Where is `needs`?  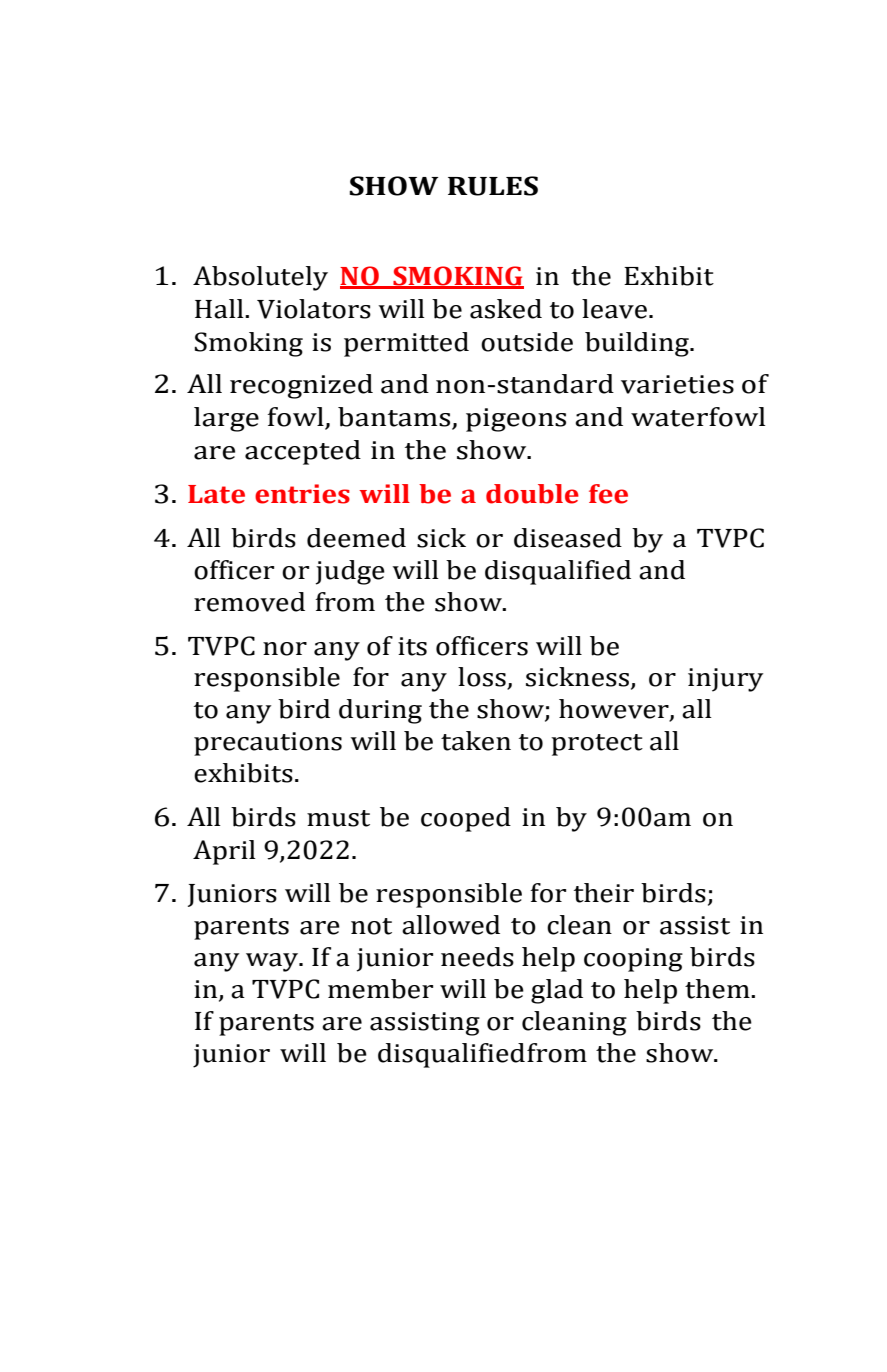
needs is located at coordinates (477, 957).
